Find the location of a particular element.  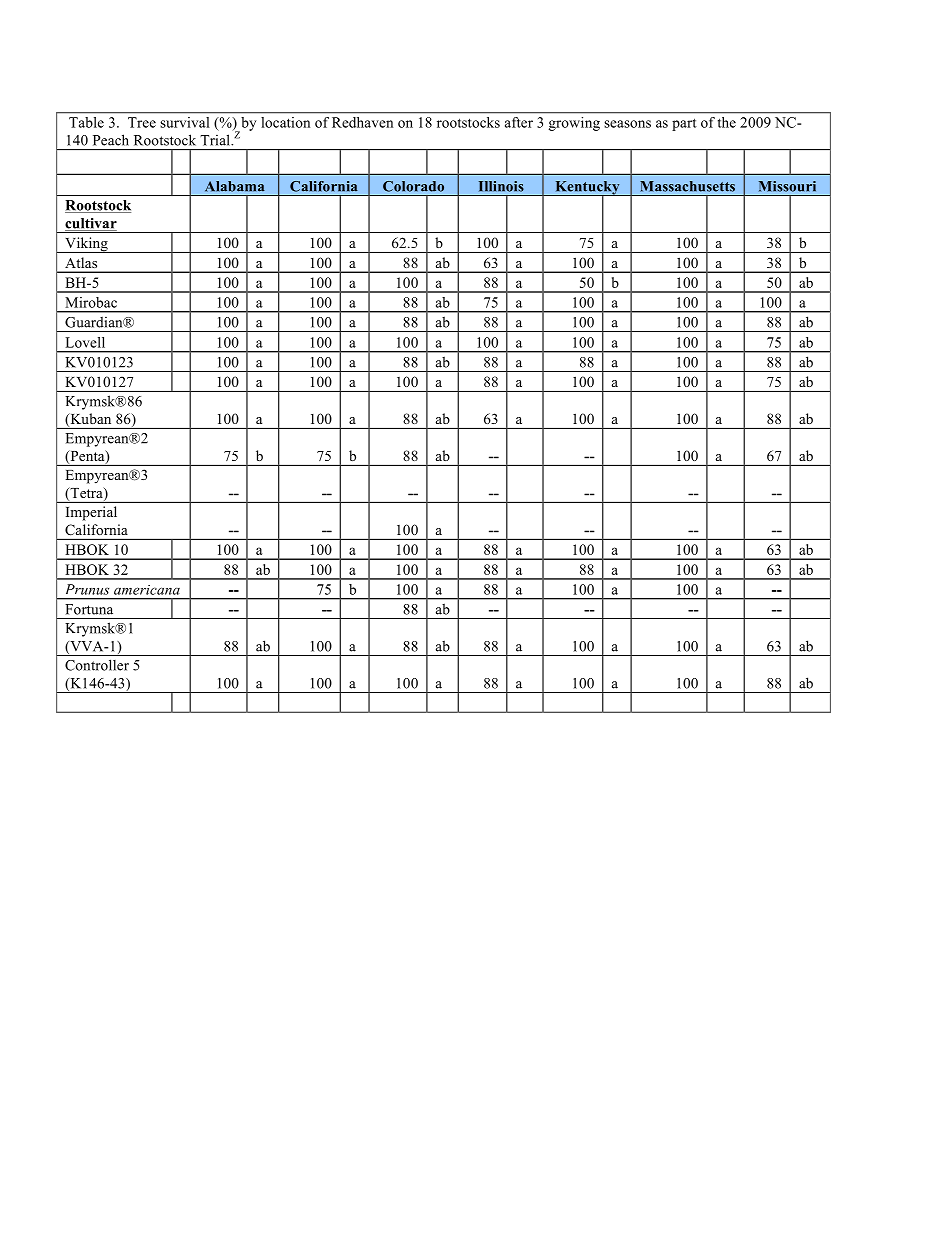

Fortuna is located at coordinates (89, 609).
